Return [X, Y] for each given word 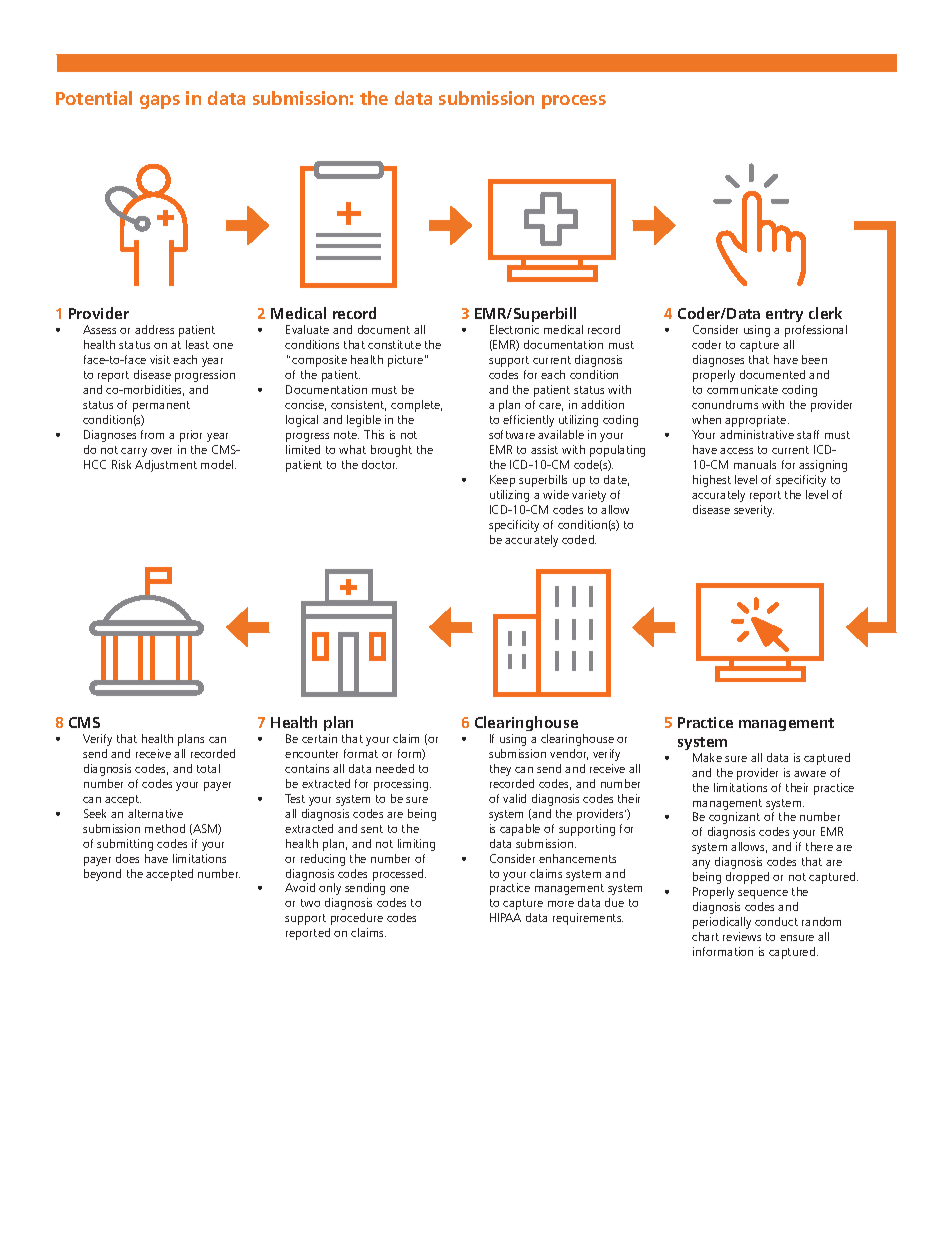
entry [785, 317]
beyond [102, 875]
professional [816, 331]
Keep [502, 481]
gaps [160, 102]
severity [754, 511]
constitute [394, 344]
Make [707, 757]
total [208, 768]
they [500, 770]
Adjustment [166, 466]
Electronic [514, 329]
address [154, 329]
